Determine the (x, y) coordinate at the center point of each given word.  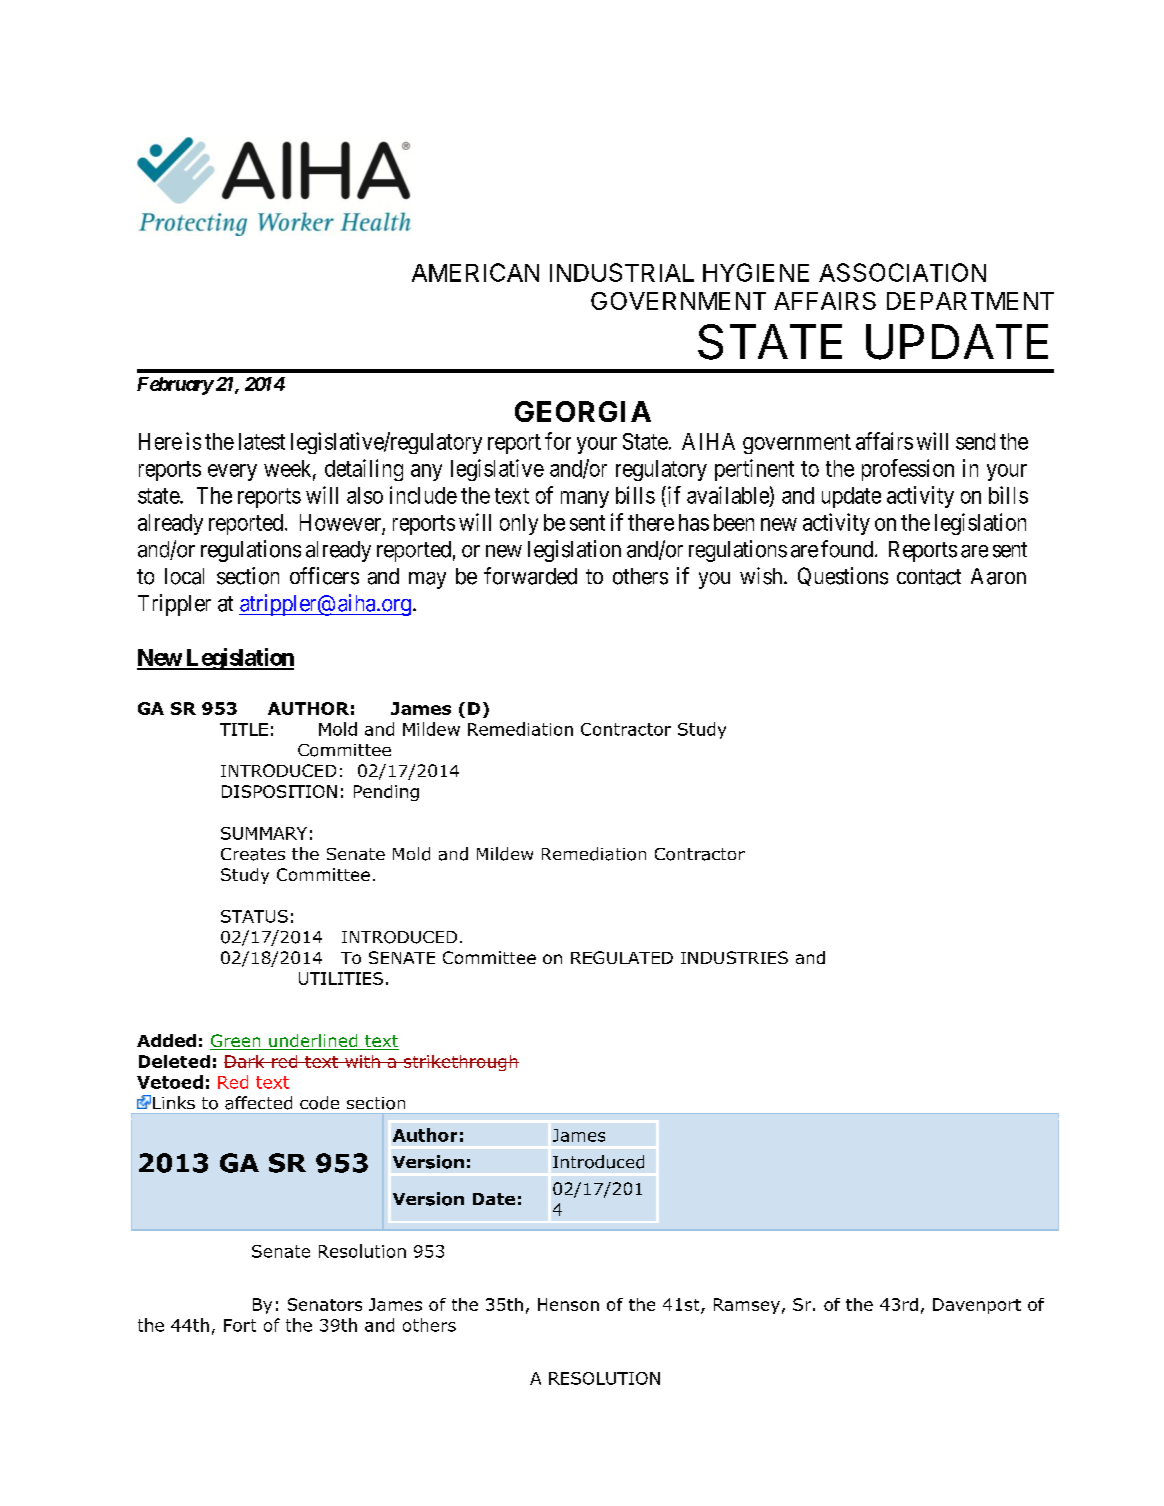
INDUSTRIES (734, 957)
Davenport (977, 1306)
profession (908, 470)
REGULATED (622, 957)
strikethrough (460, 1063)
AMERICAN (475, 272)
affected (258, 1103)
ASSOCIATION (902, 272)
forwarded (530, 576)
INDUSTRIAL (622, 272)
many (585, 499)
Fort (240, 1325)
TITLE (244, 729)
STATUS (254, 916)
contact (929, 577)
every (232, 472)
